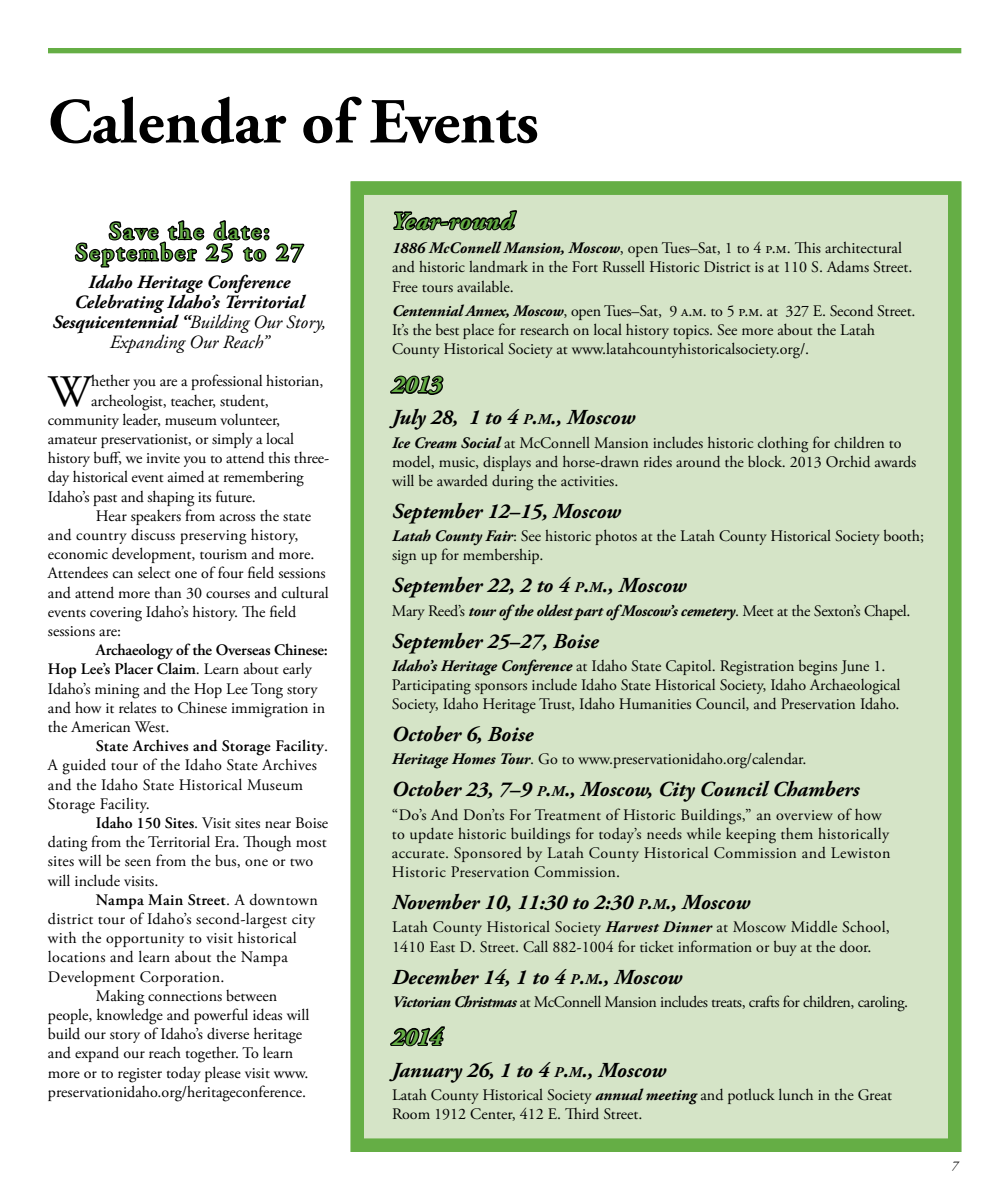 The width and height of the screenshot is (1008, 1200). What do you see at coordinates (507, 463) in the screenshot?
I see `displays` at bounding box center [507, 463].
